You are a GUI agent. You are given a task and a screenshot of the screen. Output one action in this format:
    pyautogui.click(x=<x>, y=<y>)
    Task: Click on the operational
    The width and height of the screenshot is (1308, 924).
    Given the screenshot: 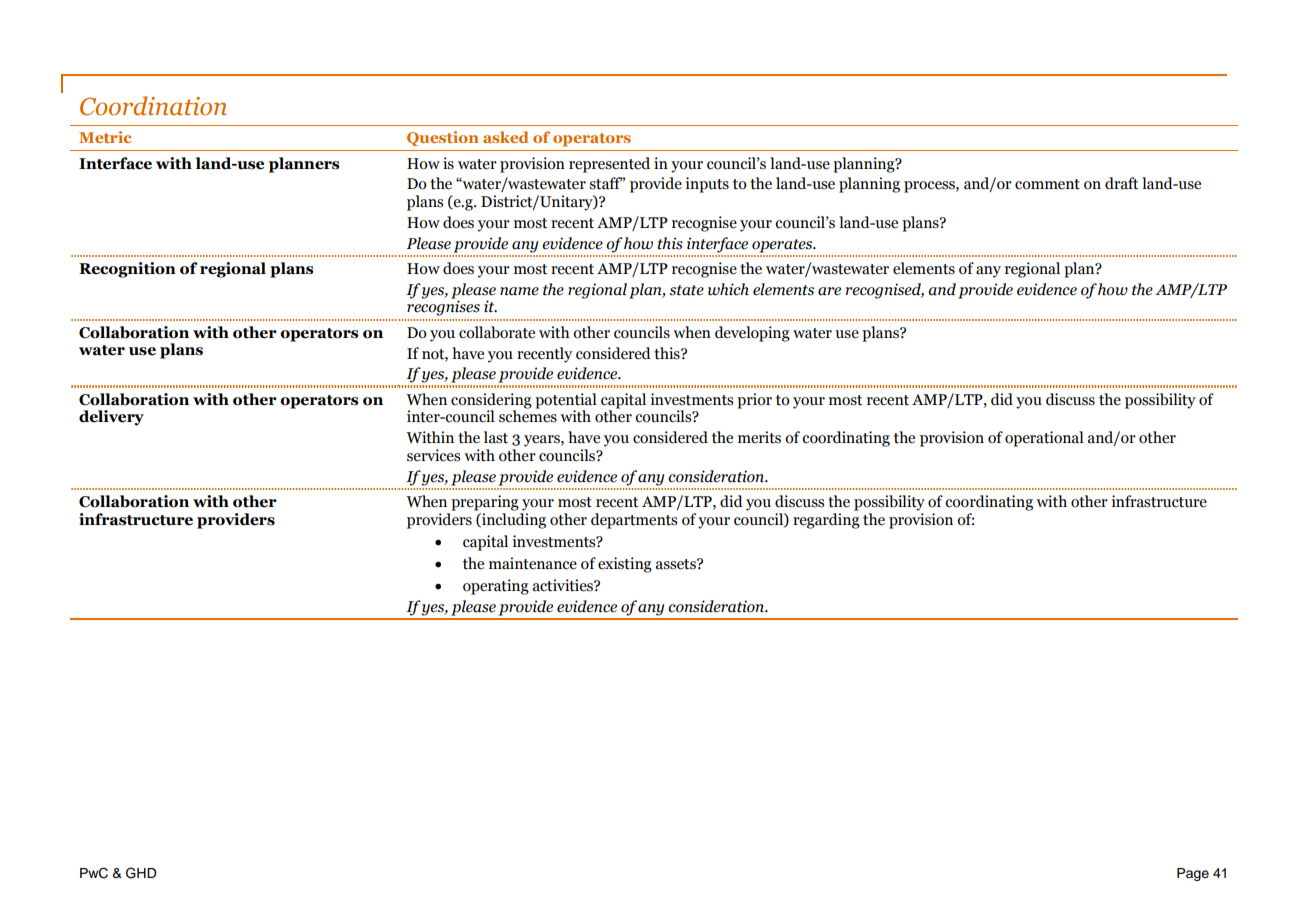 What is the action you would take?
    pyautogui.click(x=1044, y=439)
